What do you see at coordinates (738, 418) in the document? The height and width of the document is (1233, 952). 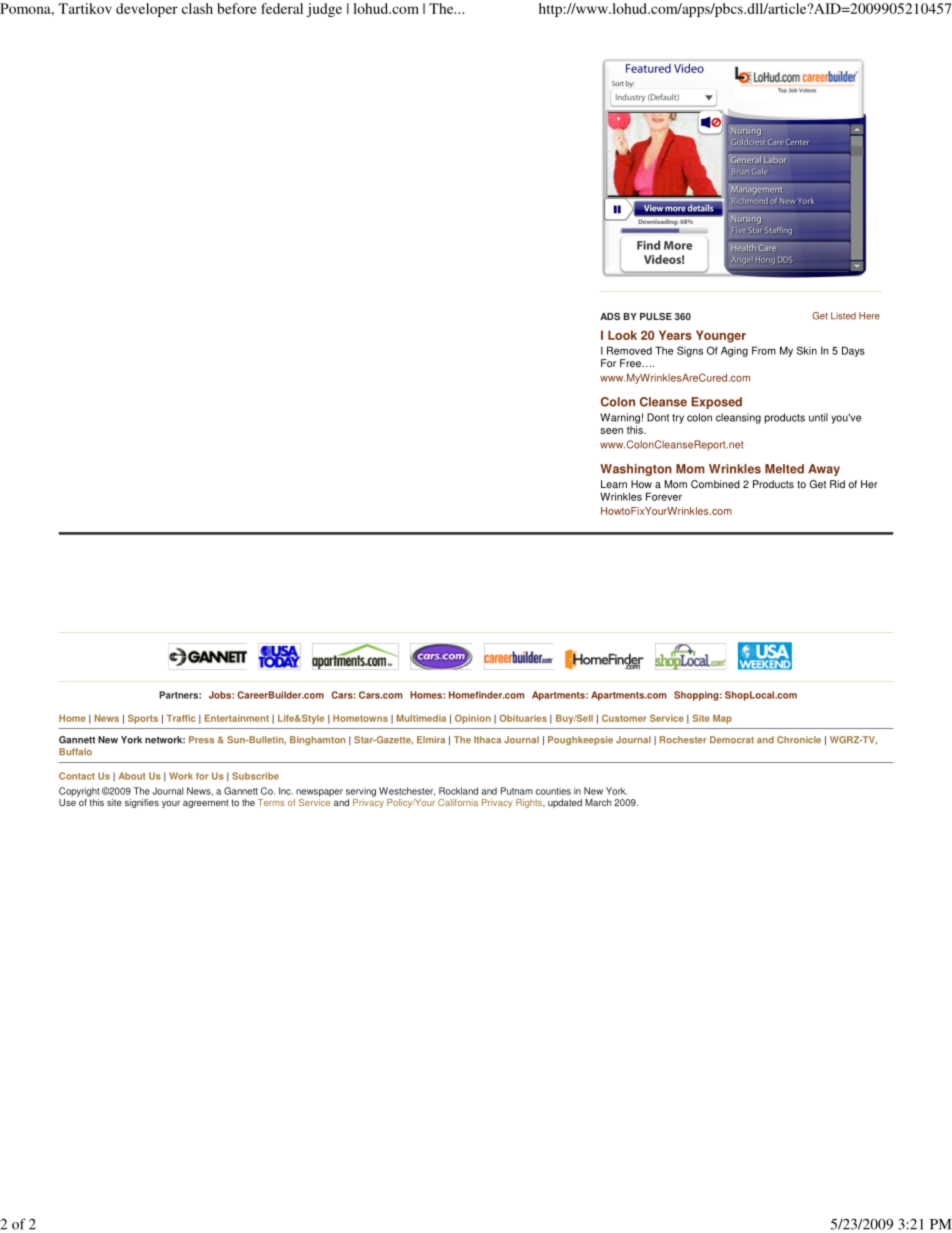 I see `cleansing` at bounding box center [738, 418].
